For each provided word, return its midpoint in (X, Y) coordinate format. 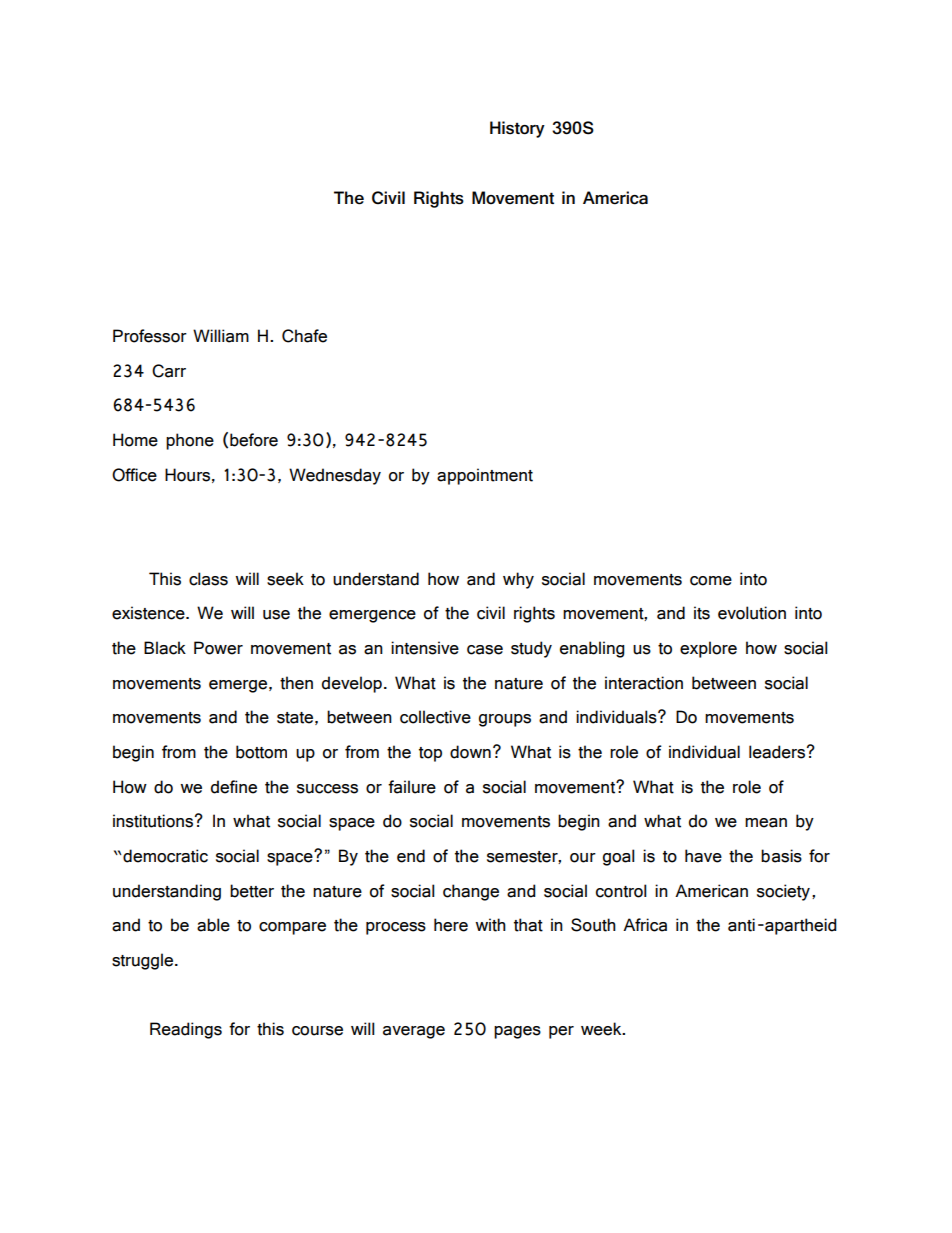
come (711, 581)
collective (435, 717)
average (414, 1032)
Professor (150, 336)
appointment (485, 476)
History (517, 129)
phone (190, 441)
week (602, 1029)
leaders (777, 752)
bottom (261, 752)
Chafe (304, 336)
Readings (186, 1030)
